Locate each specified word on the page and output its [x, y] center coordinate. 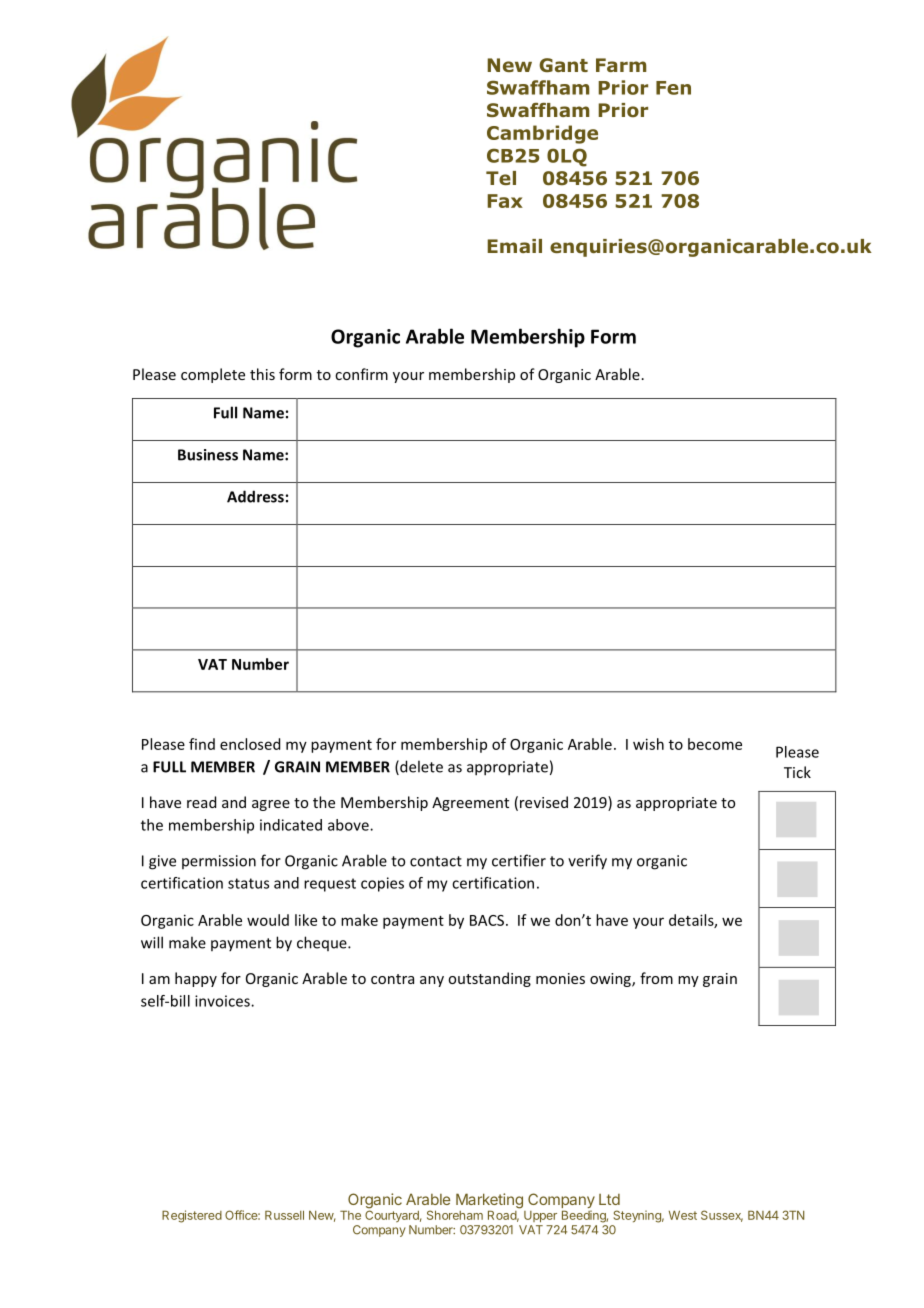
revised [544, 802]
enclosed [250, 744]
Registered [192, 1216]
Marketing [489, 1202]
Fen [673, 88]
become [715, 744]
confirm [361, 374]
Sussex [722, 1216]
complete [213, 375]
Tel [501, 178]
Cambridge [542, 134]
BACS [487, 920]
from [656, 978]
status [248, 883]
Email [514, 246]
